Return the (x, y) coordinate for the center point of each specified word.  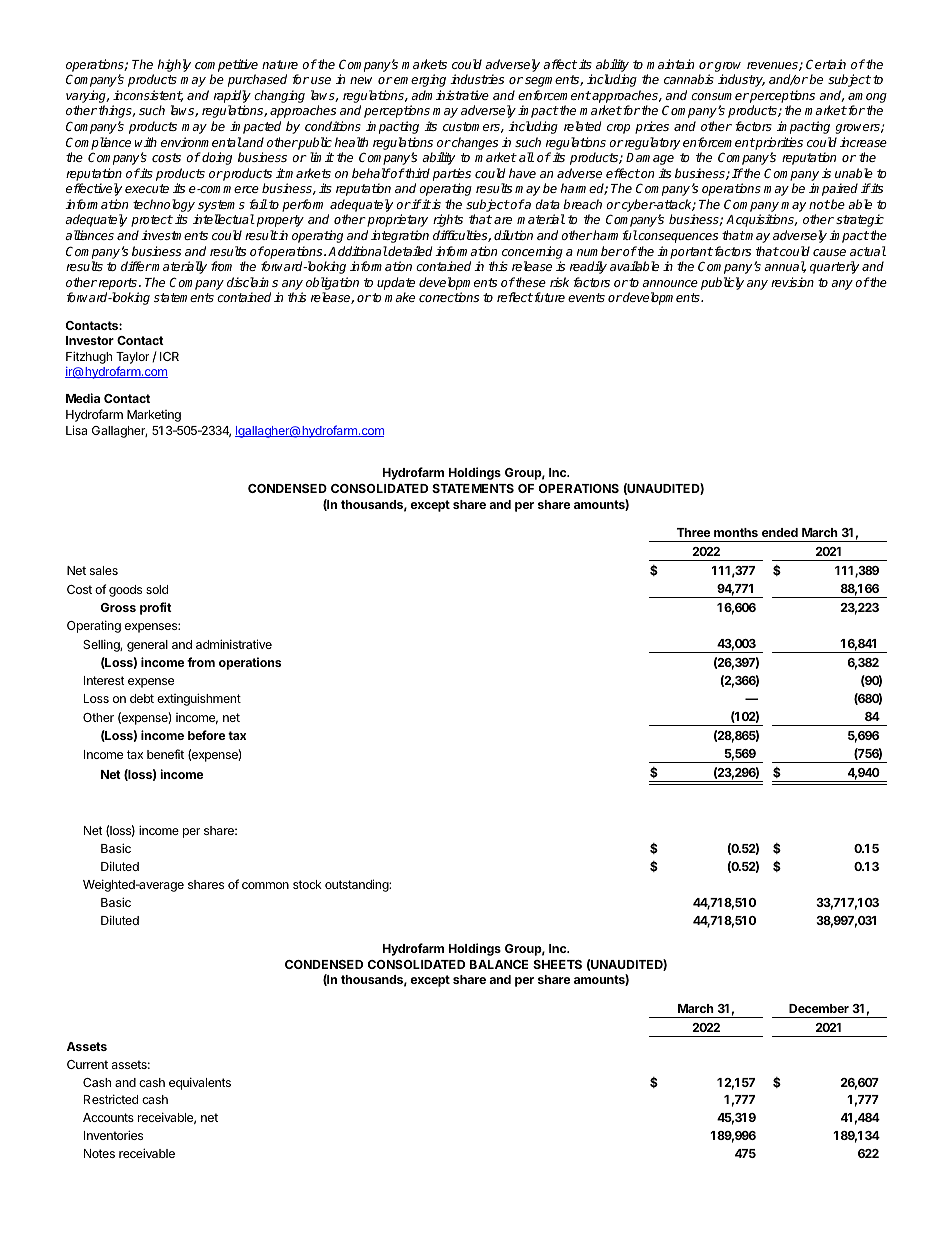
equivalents (200, 1083)
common (265, 885)
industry (741, 80)
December (819, 1008)
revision (792, 282)
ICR (169, 356)
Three (693, 532)
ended (780, 532)
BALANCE (499, 964)
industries (477, 79)
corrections (449, 297)
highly (174, 65)
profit (156, 608)
